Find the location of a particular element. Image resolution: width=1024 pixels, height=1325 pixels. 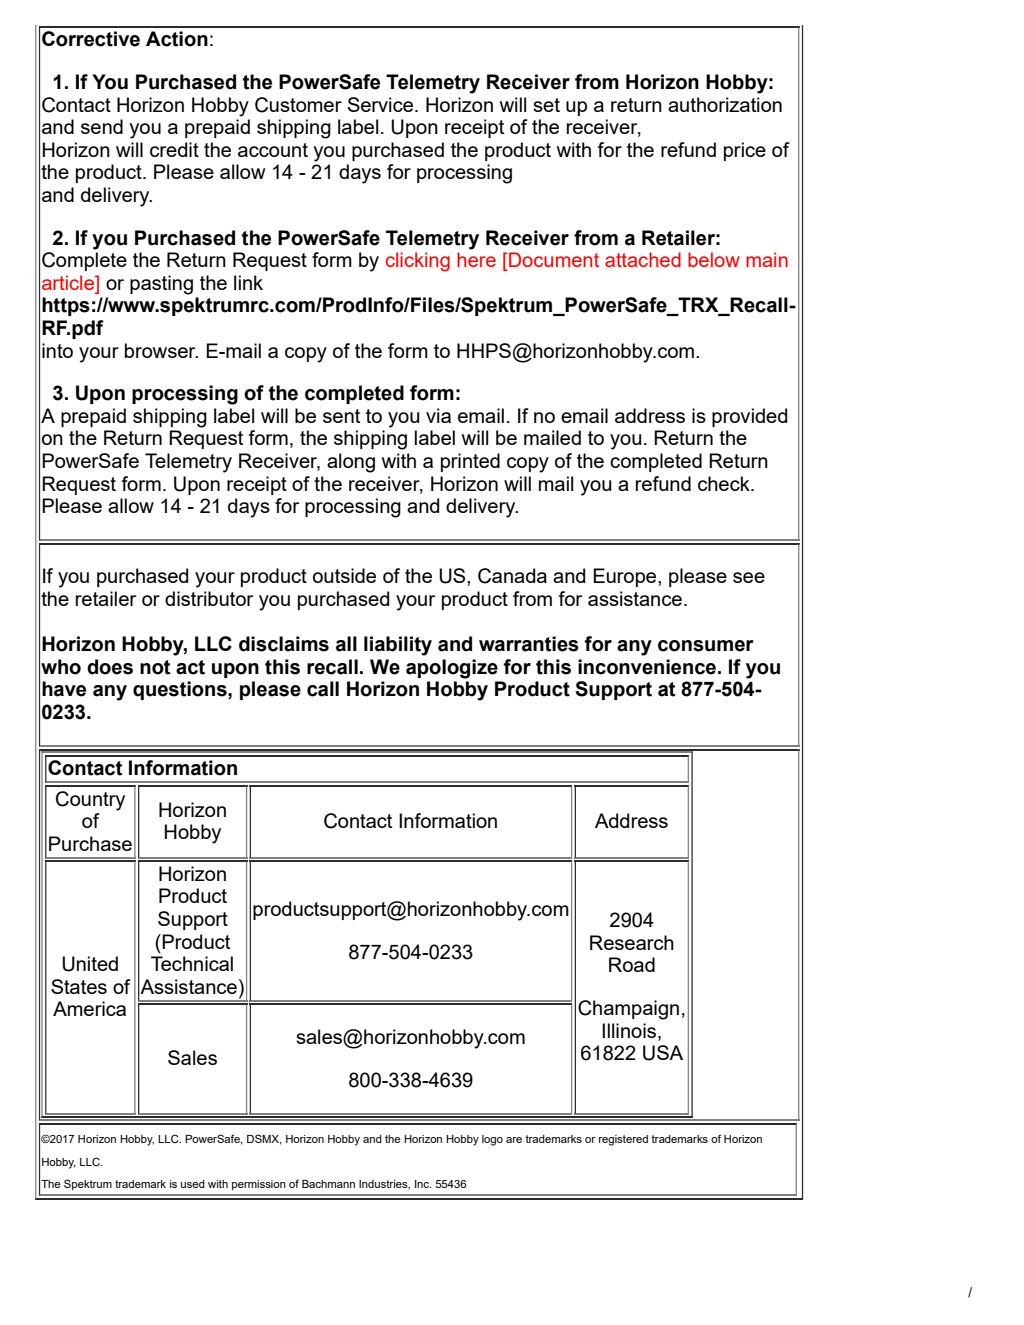

inconvenience is located at coordinates (647, 667).
